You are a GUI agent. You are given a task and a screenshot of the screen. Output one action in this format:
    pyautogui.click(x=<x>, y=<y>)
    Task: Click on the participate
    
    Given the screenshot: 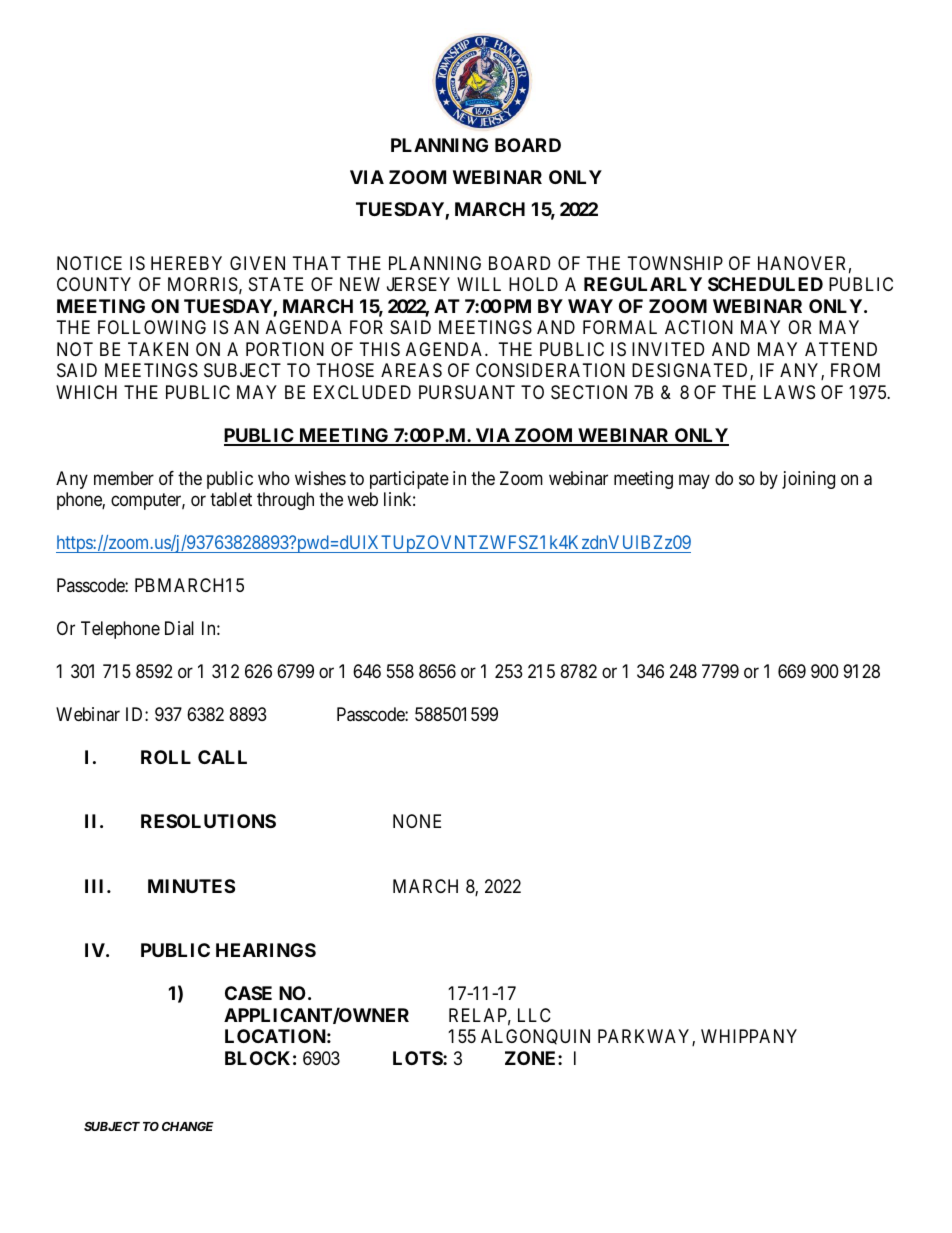 What is the action you would take?
    pyautogui.click(x=409, y=480)
